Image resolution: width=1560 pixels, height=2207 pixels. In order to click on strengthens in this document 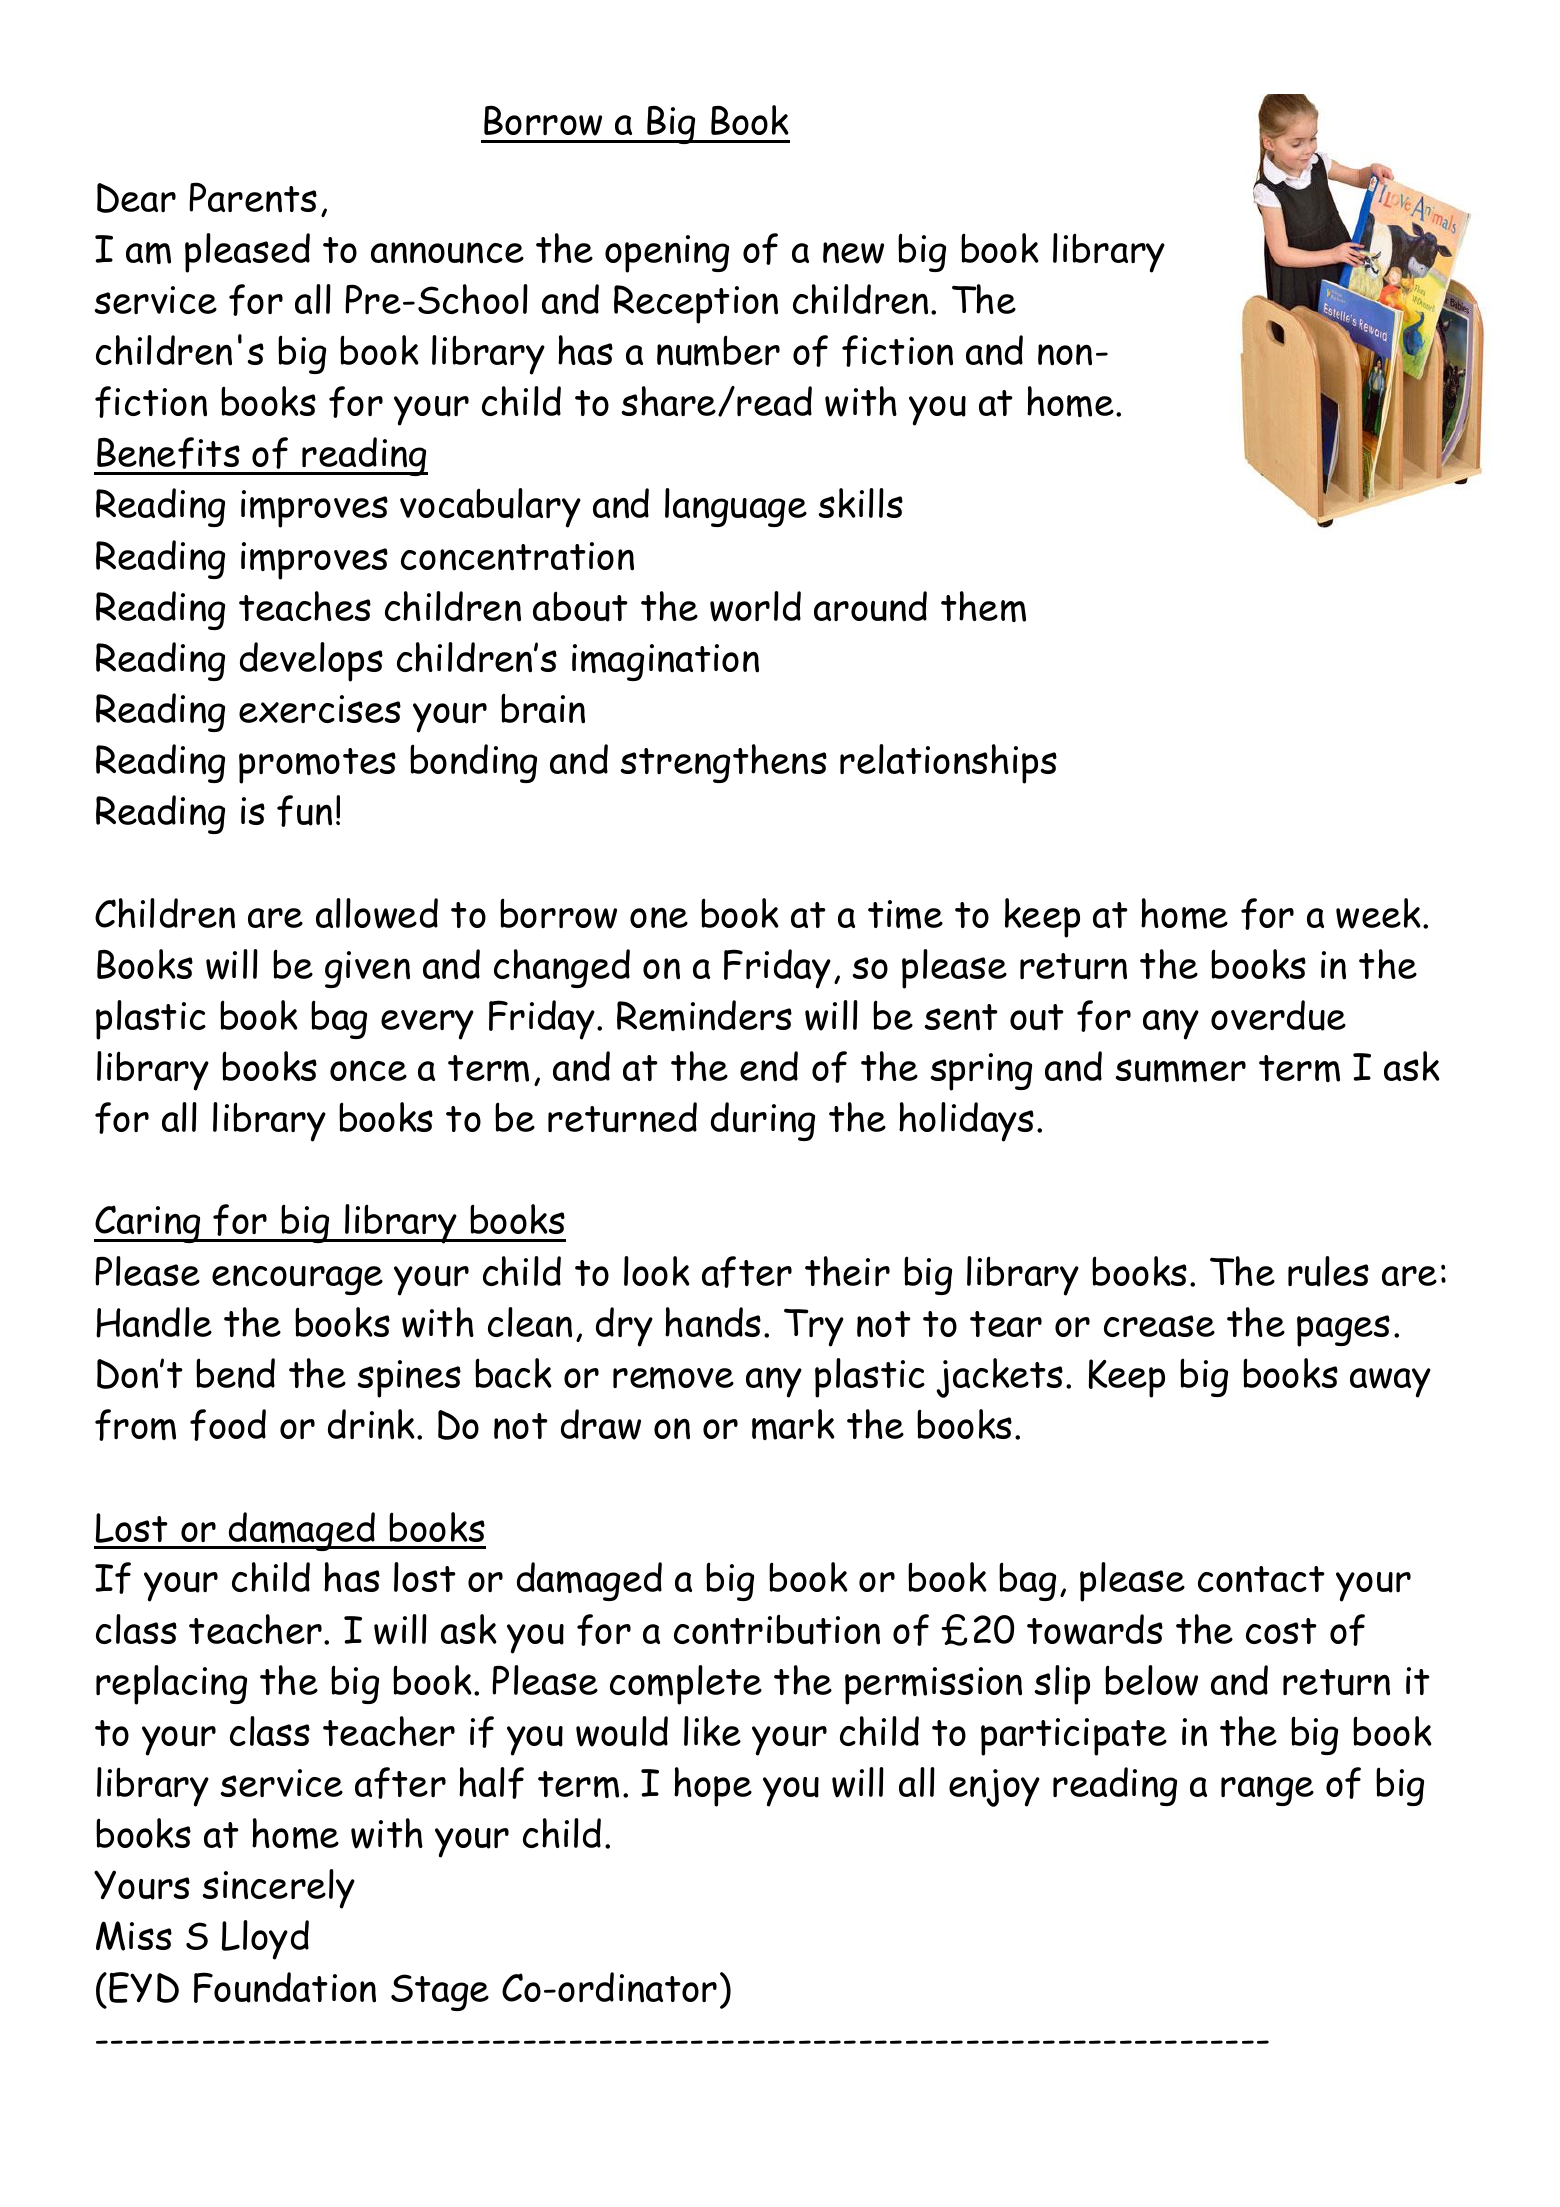, I will do `click(723, 763)`.
